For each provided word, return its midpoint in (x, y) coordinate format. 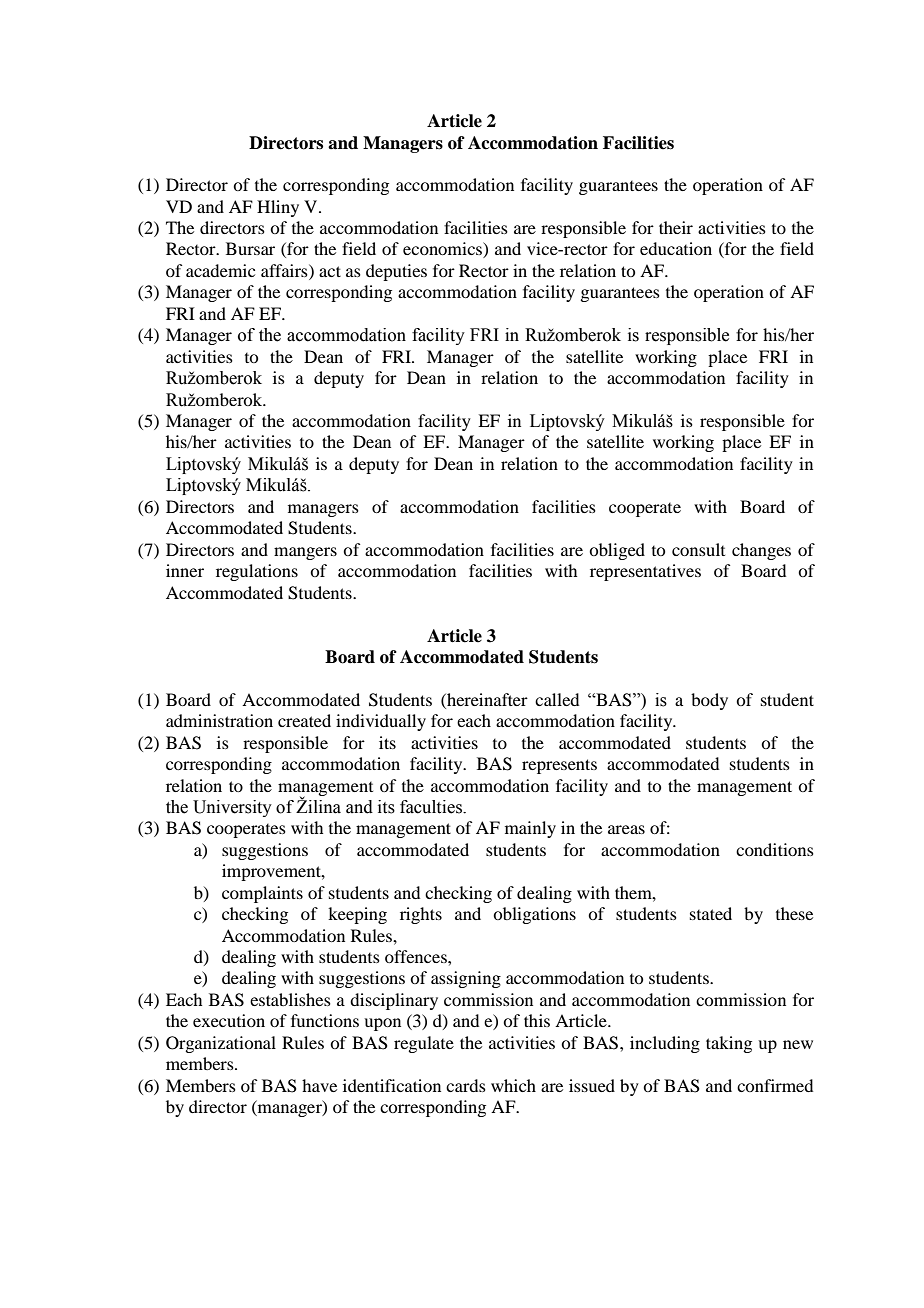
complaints (262, 894)
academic (220, 270)
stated (711, 913)
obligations (534, 915)
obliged (617, 551)
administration (219, 720)
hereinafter (486, 699)
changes (761, 551)
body (709, 701)
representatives (645, 572)
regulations (257, 572)
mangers (305, 553)
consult (698, 549)
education (676, 248)
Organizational (221, 1044)
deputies (396, 272)
